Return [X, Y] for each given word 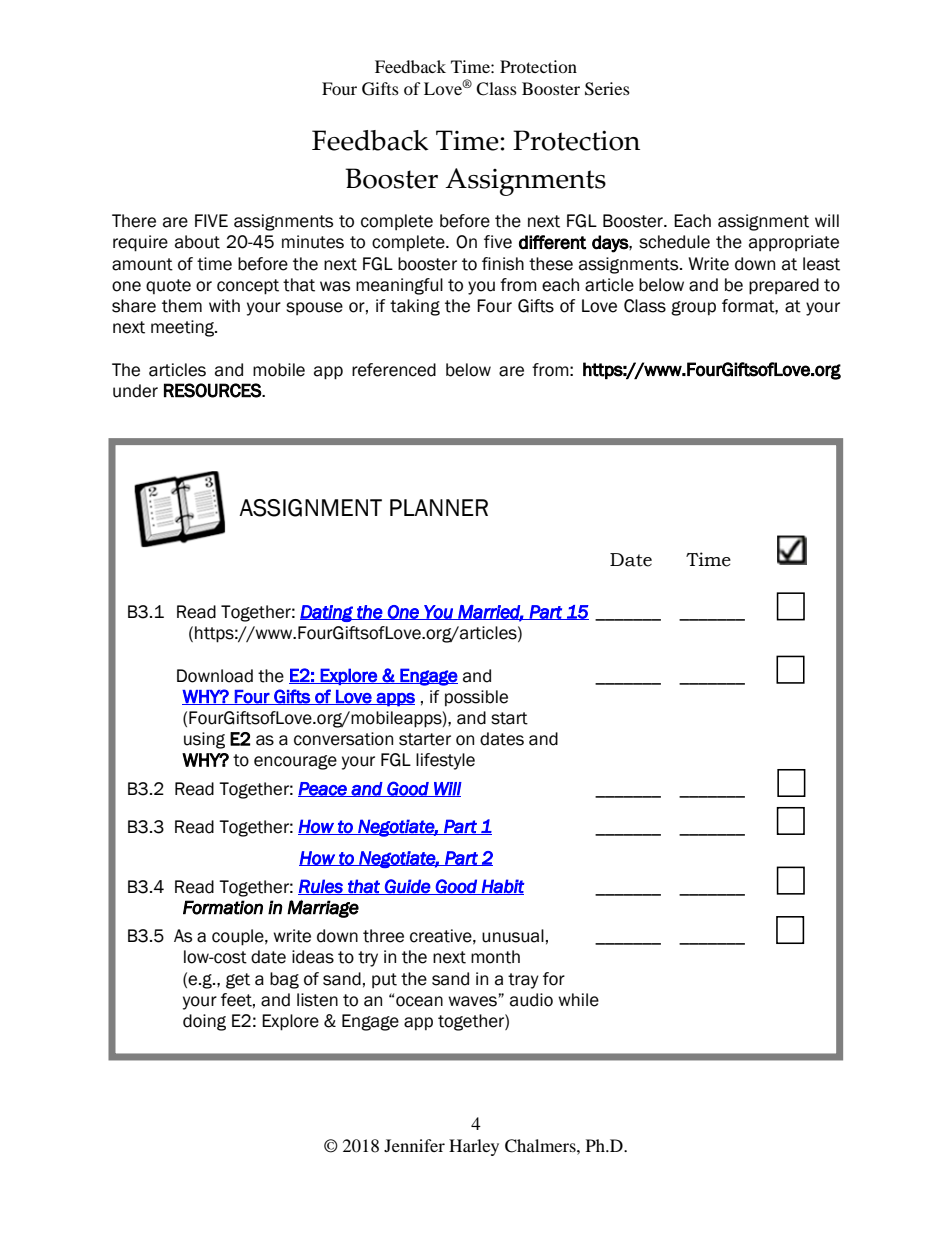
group [693, 308]
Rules [321, 887]
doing [204, 1022]
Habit [502, 887]
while [578, 1000]
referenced [394, 370]
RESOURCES [213, 390]
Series [607, 89]
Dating [327, 613]
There [134, 221]
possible [476, 698]
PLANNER [439, 507]
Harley [474, 1147]
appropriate [794, 243]
